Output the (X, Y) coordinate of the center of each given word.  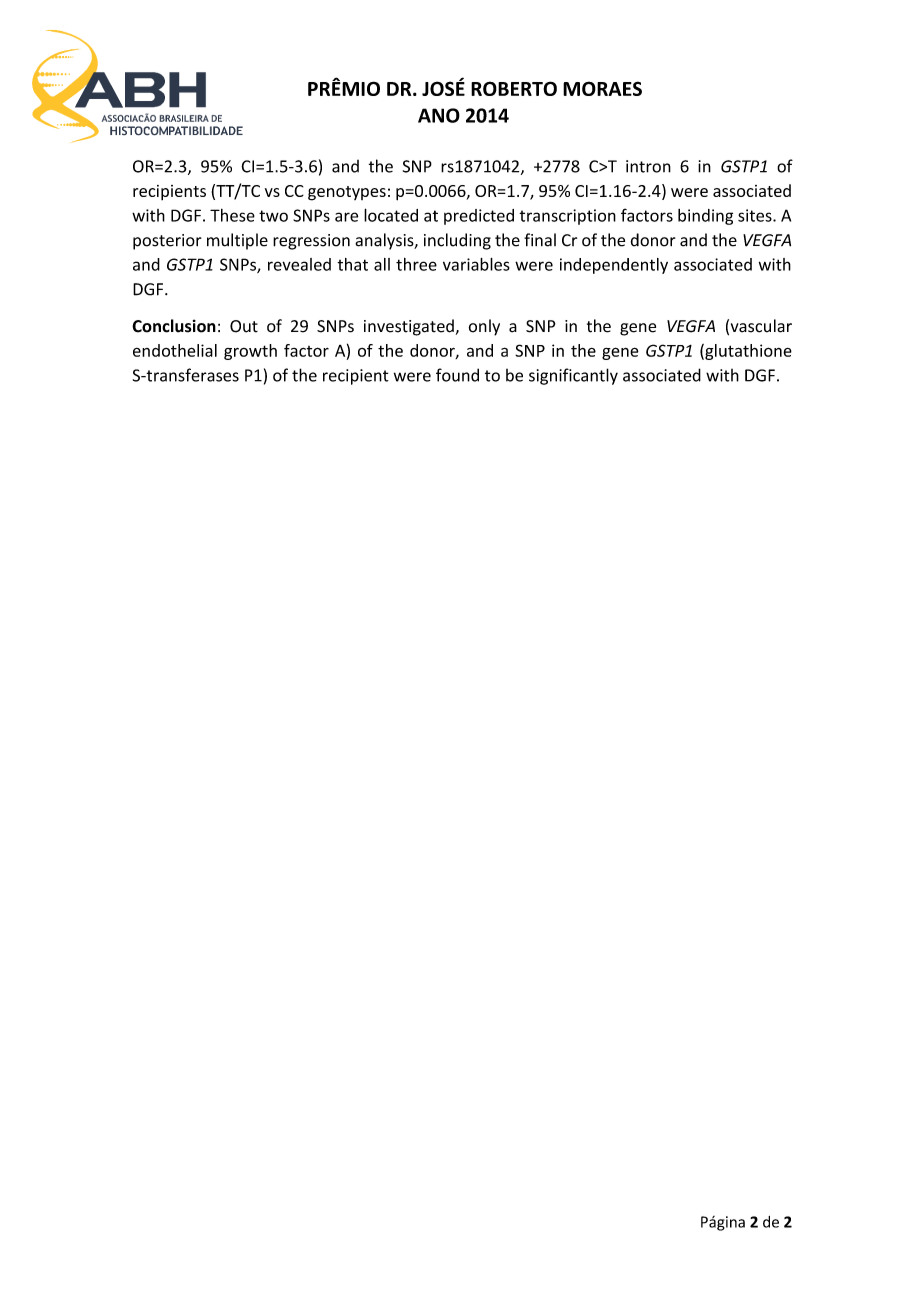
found (457, 375)
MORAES (602, 88)
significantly (573, 376)
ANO (439, 115)
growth (250, 352)
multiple (237, 241)
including (457, 241)
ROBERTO (514, 88)
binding (705, 217)
